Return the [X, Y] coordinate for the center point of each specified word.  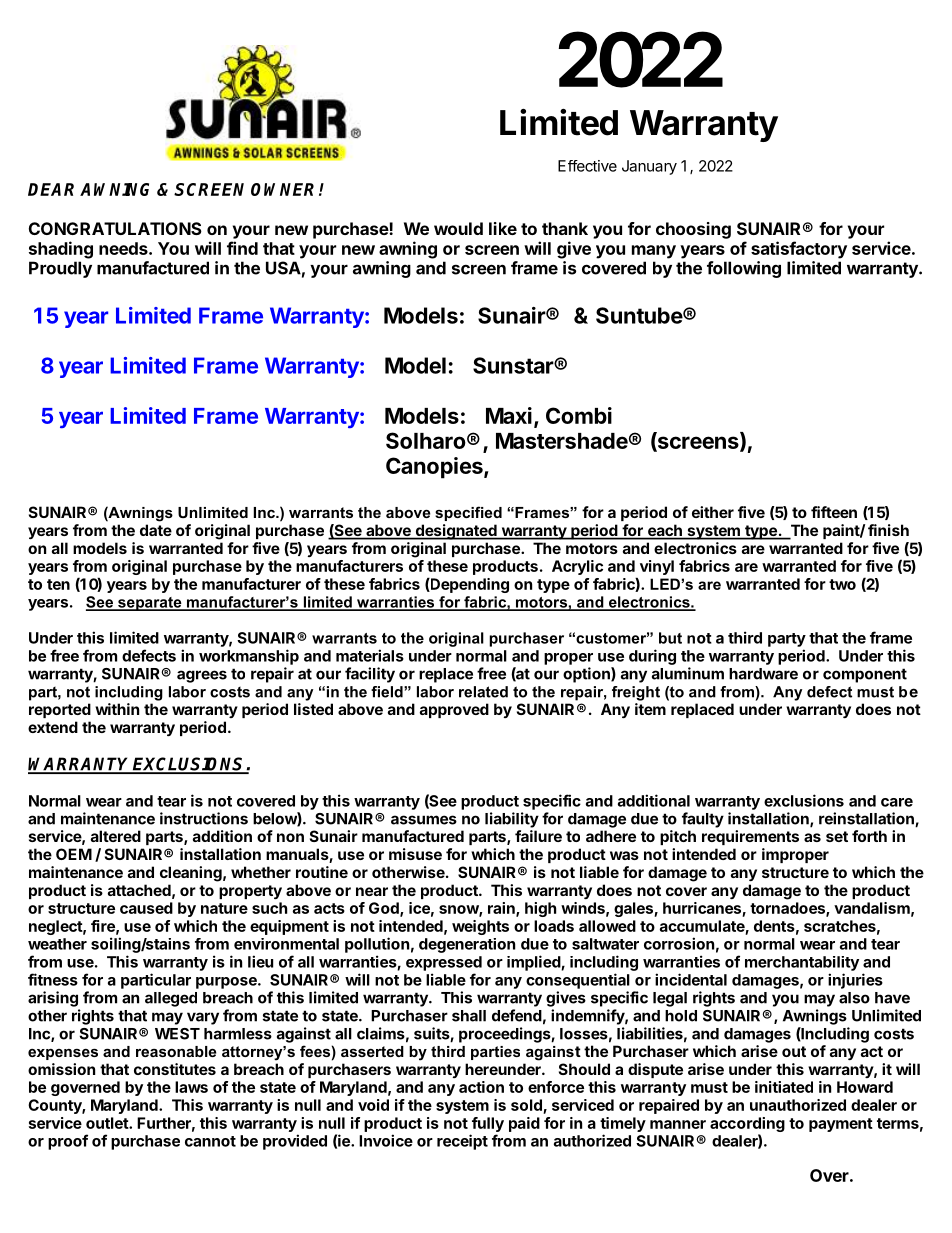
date [156, 530]
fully [488, 1124]
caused [146, 908]
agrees [202, 676]
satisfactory [799, 250]
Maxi [509, 415]
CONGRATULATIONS [115, 228]
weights [480, 927]
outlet [108, 1123]
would [458, 228]
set [837, 836]
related [483, 692]
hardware [763, 674]
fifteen [834, 512]
